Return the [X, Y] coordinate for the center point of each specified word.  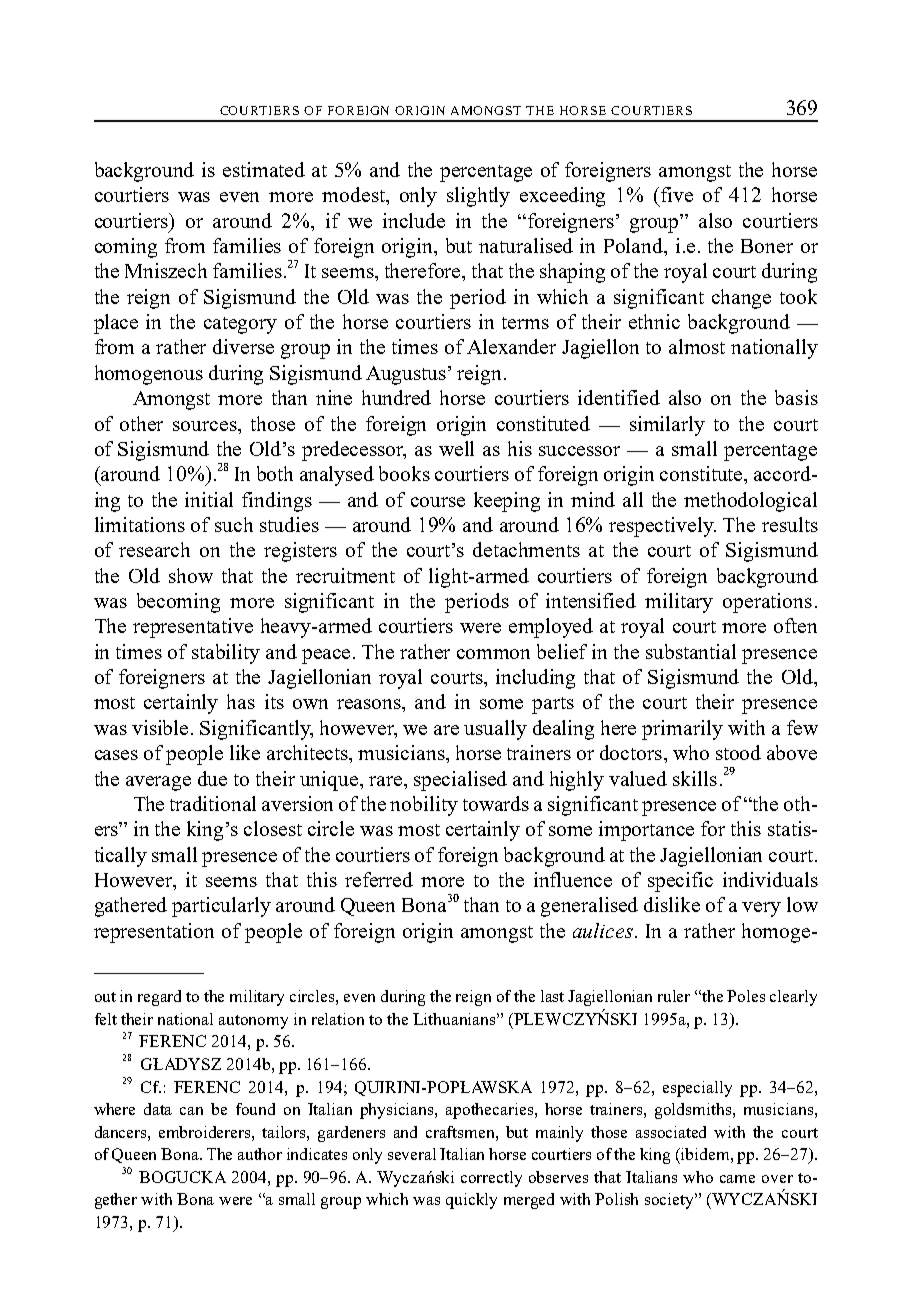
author [260, 1154]
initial [209, 499]
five [677, 194]
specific [680, 882]
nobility [424, 806]
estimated [264, 169]
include [414, 220]
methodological [750, 502]
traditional [213, 803]
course [438, 502]
